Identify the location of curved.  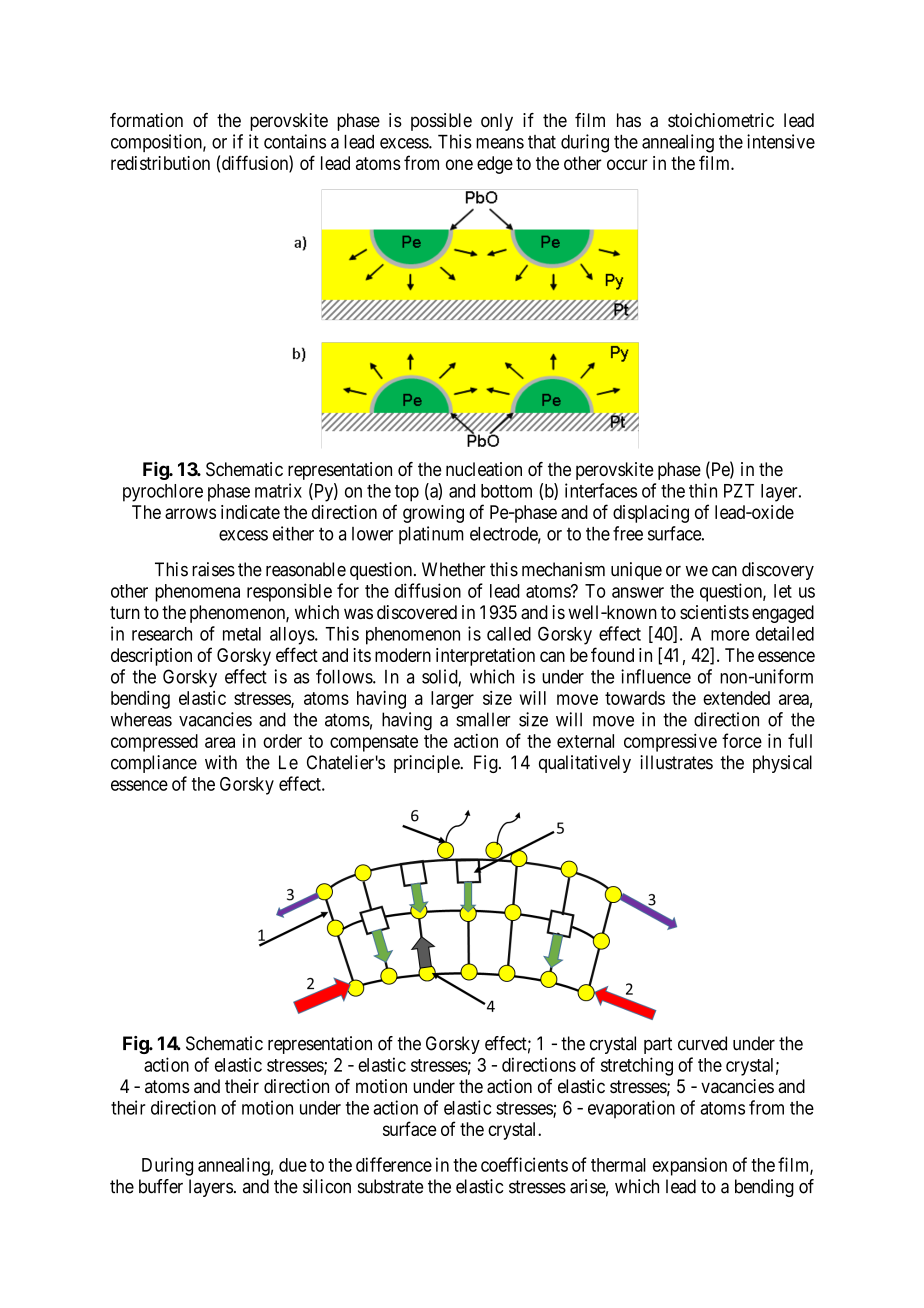
(702, 1043).
